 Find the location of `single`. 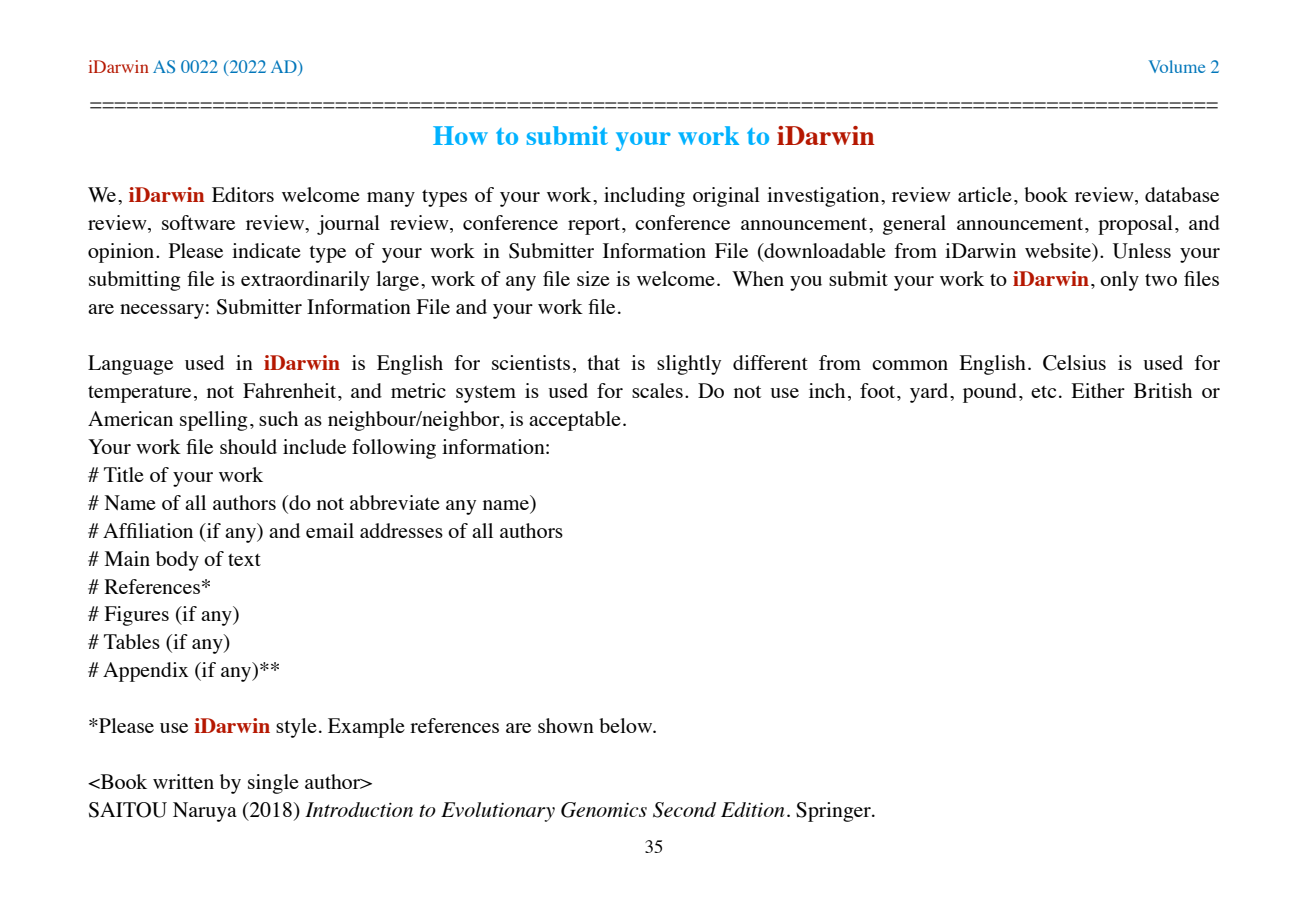

single is located at coordinates (273, 784).
